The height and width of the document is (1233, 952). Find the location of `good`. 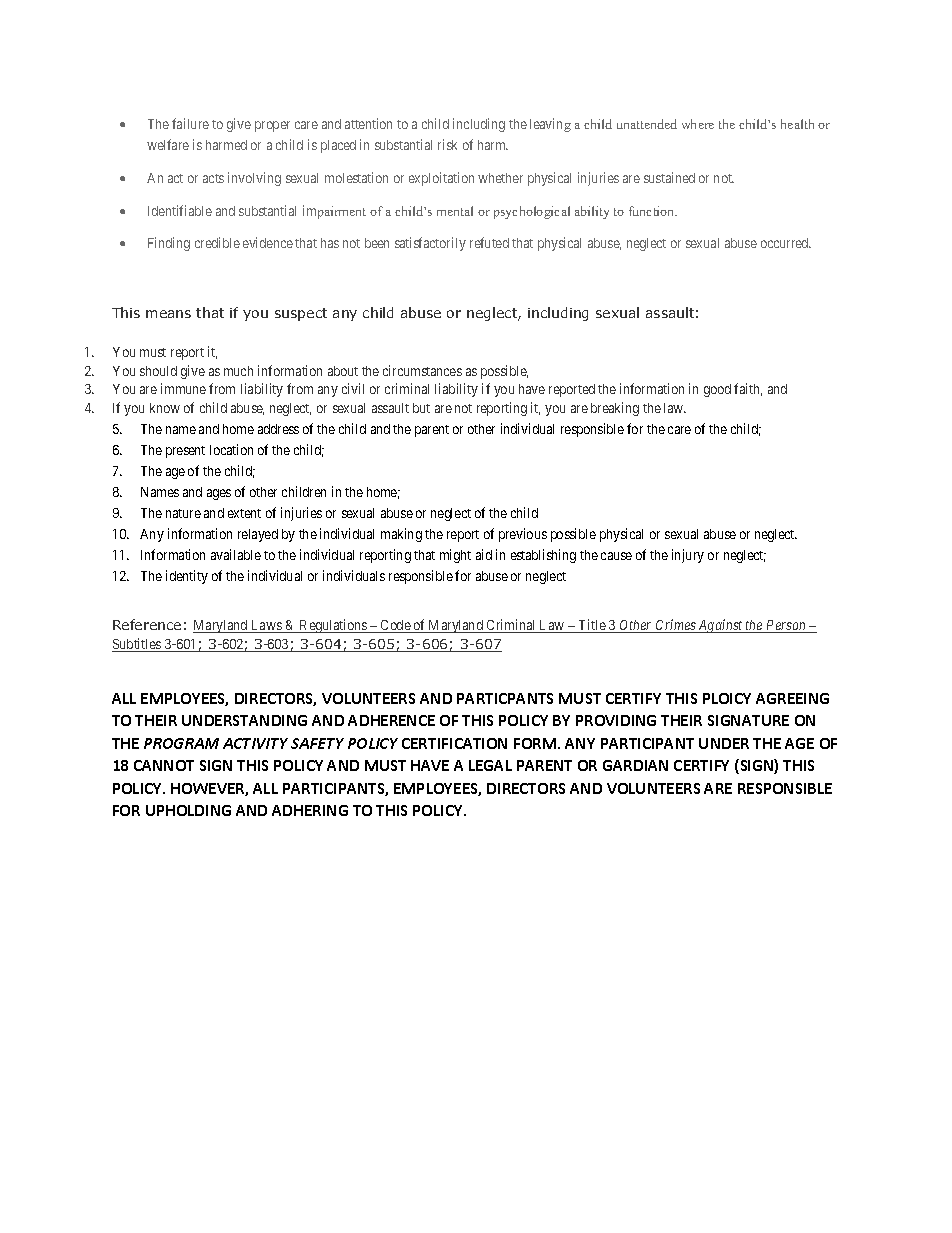

good is located at coordinates (717, 390).
